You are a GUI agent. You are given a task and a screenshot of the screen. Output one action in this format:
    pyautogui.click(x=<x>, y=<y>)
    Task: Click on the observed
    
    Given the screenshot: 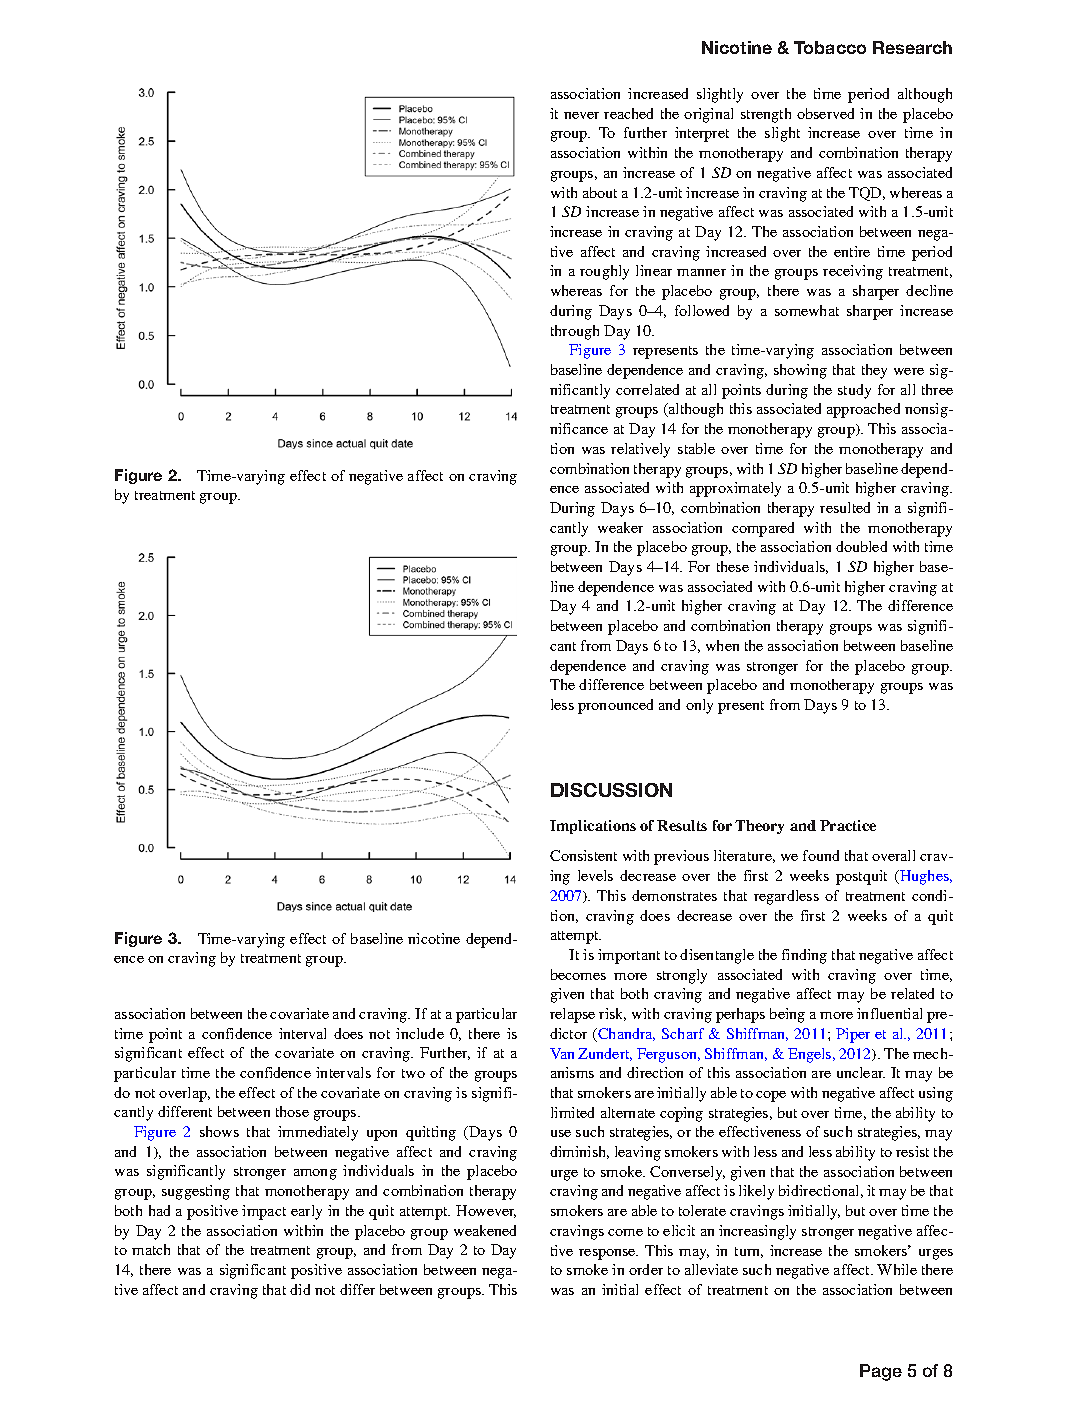 What is the action you would take?
    pyautogui.click(x=825, y=113)
